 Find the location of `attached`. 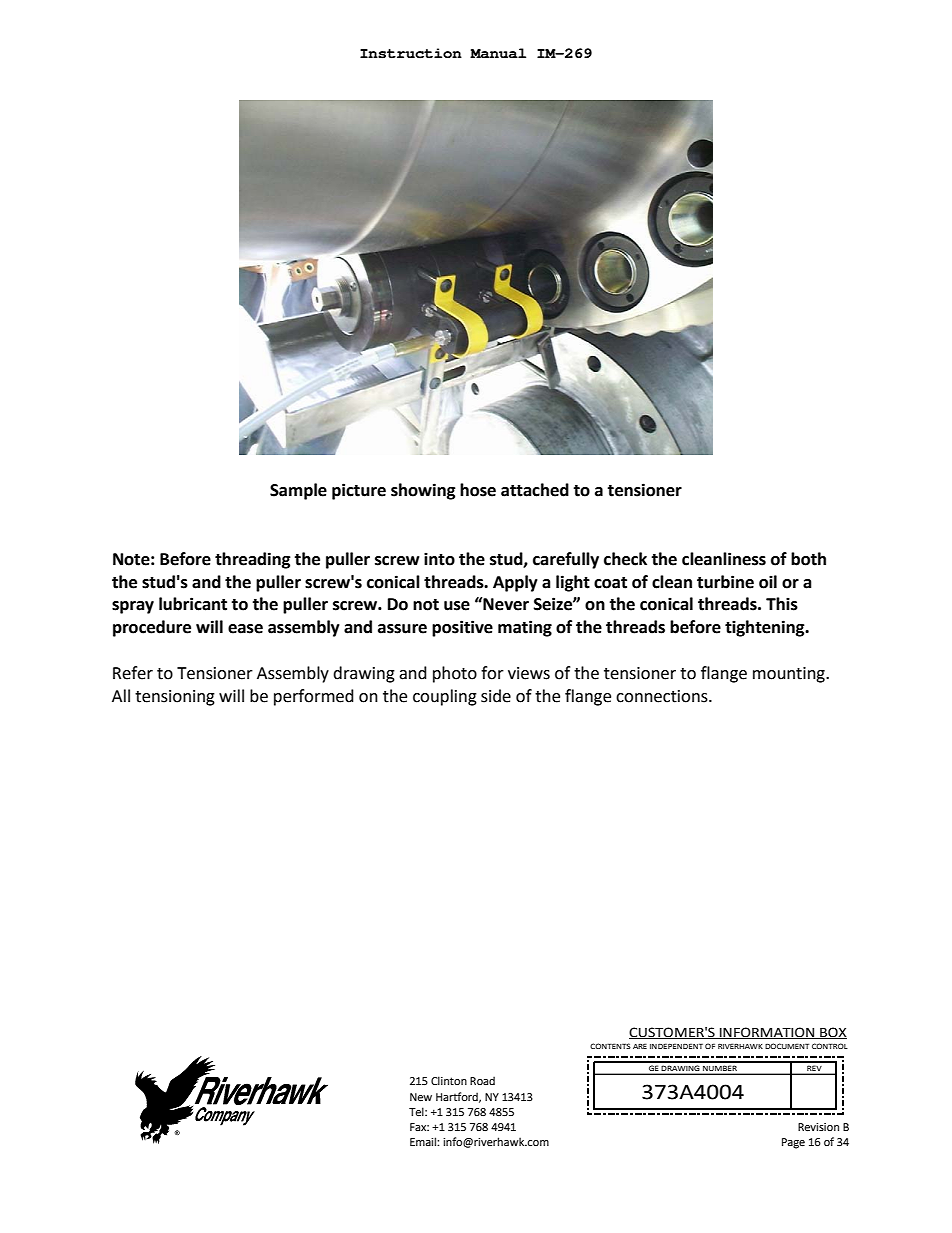

attached is located at coordinates (535, 490).
